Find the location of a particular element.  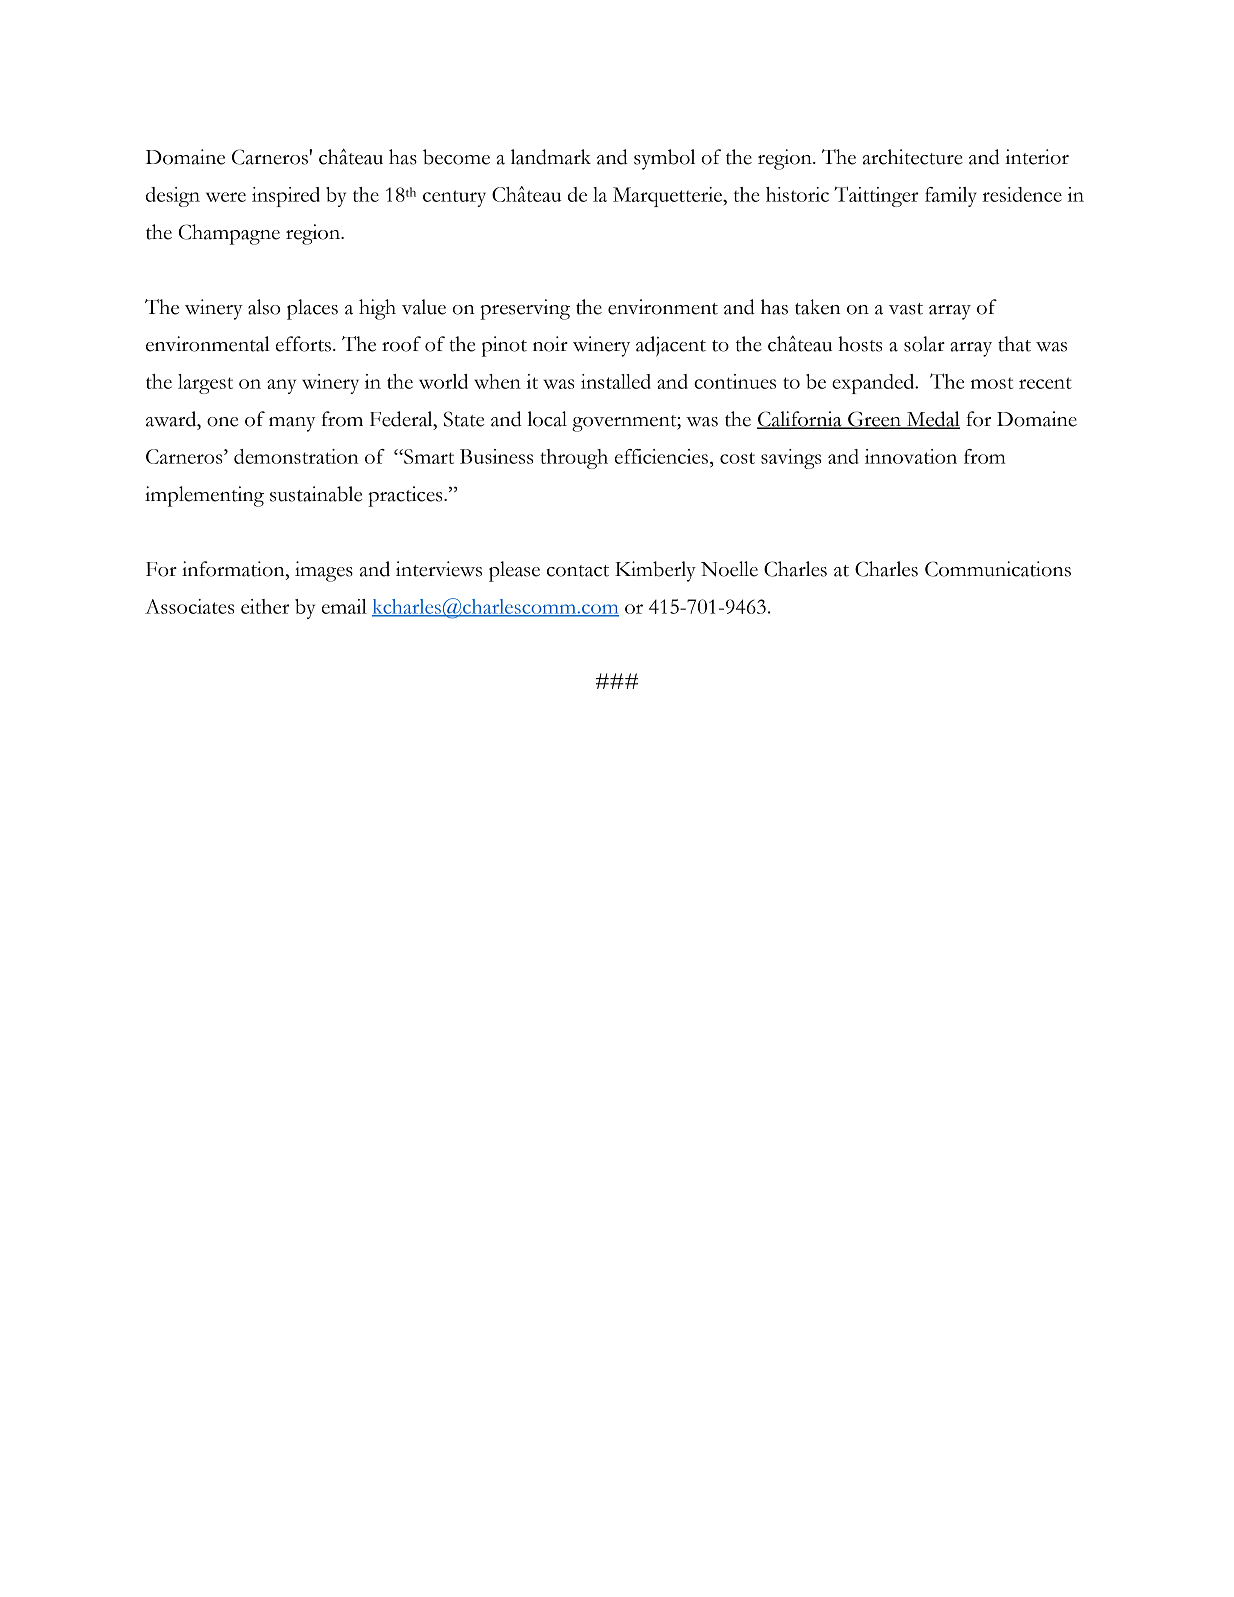

architecture is located at coordinates (913, 157).
